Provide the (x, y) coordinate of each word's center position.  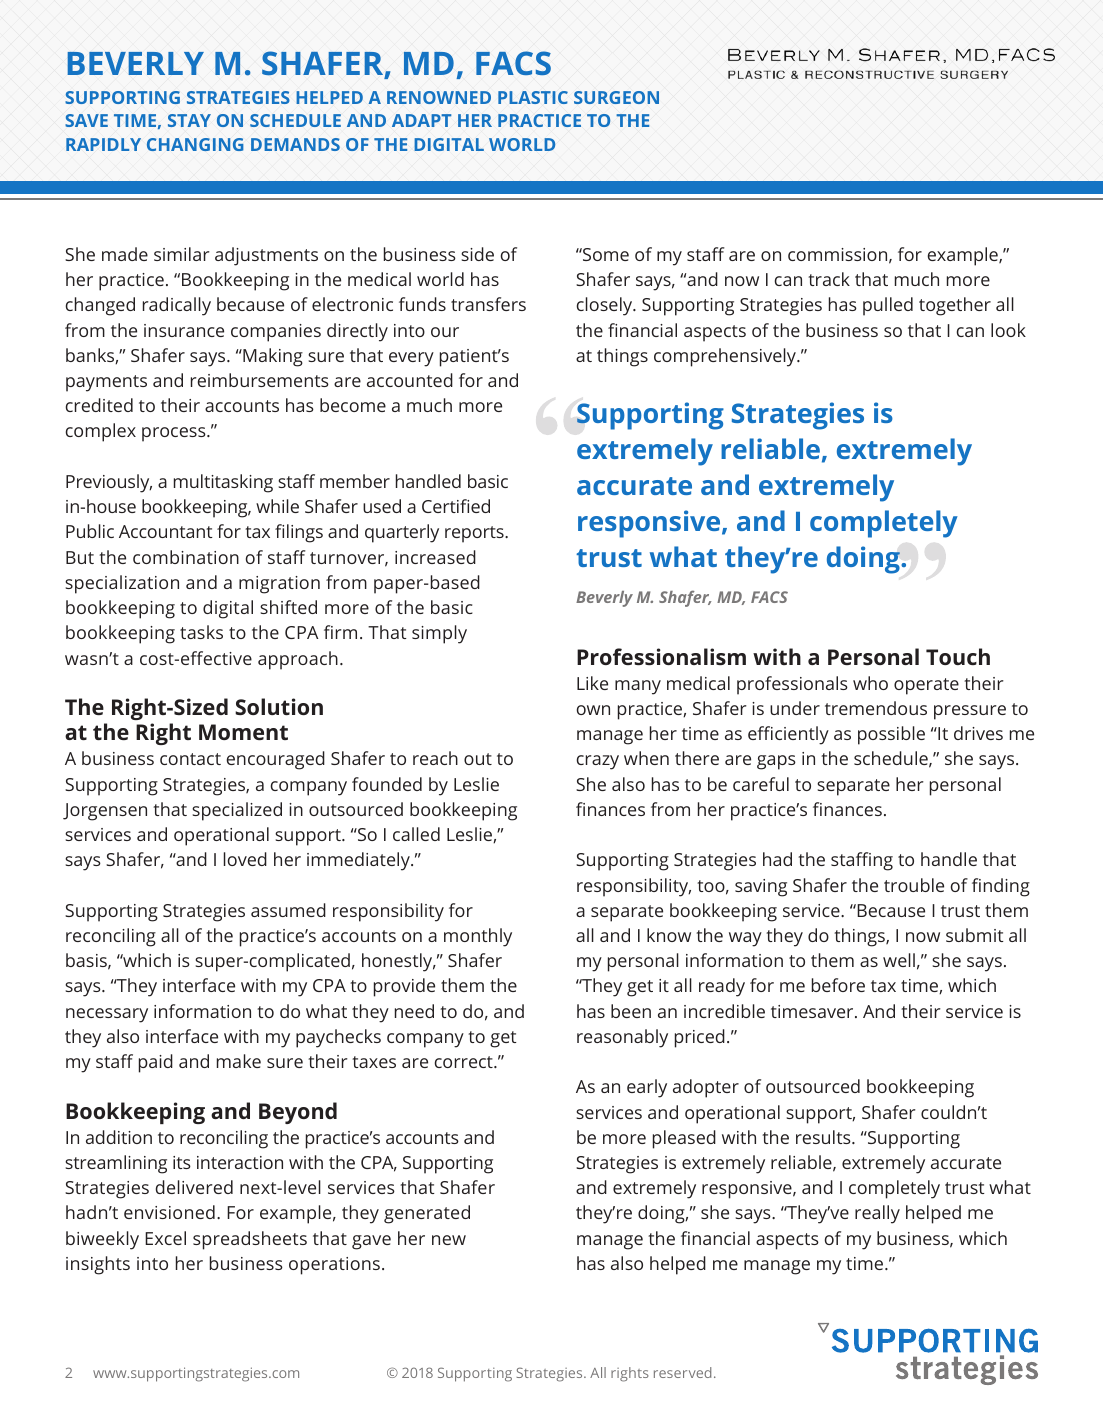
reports (475, 534)
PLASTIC (533, 97)
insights (98, 1265)
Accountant (166, 531)
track (829, 279)
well (899, 960)
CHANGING (195, 144)
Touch (958, 656)
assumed (288, 910)
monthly (478, 937)
